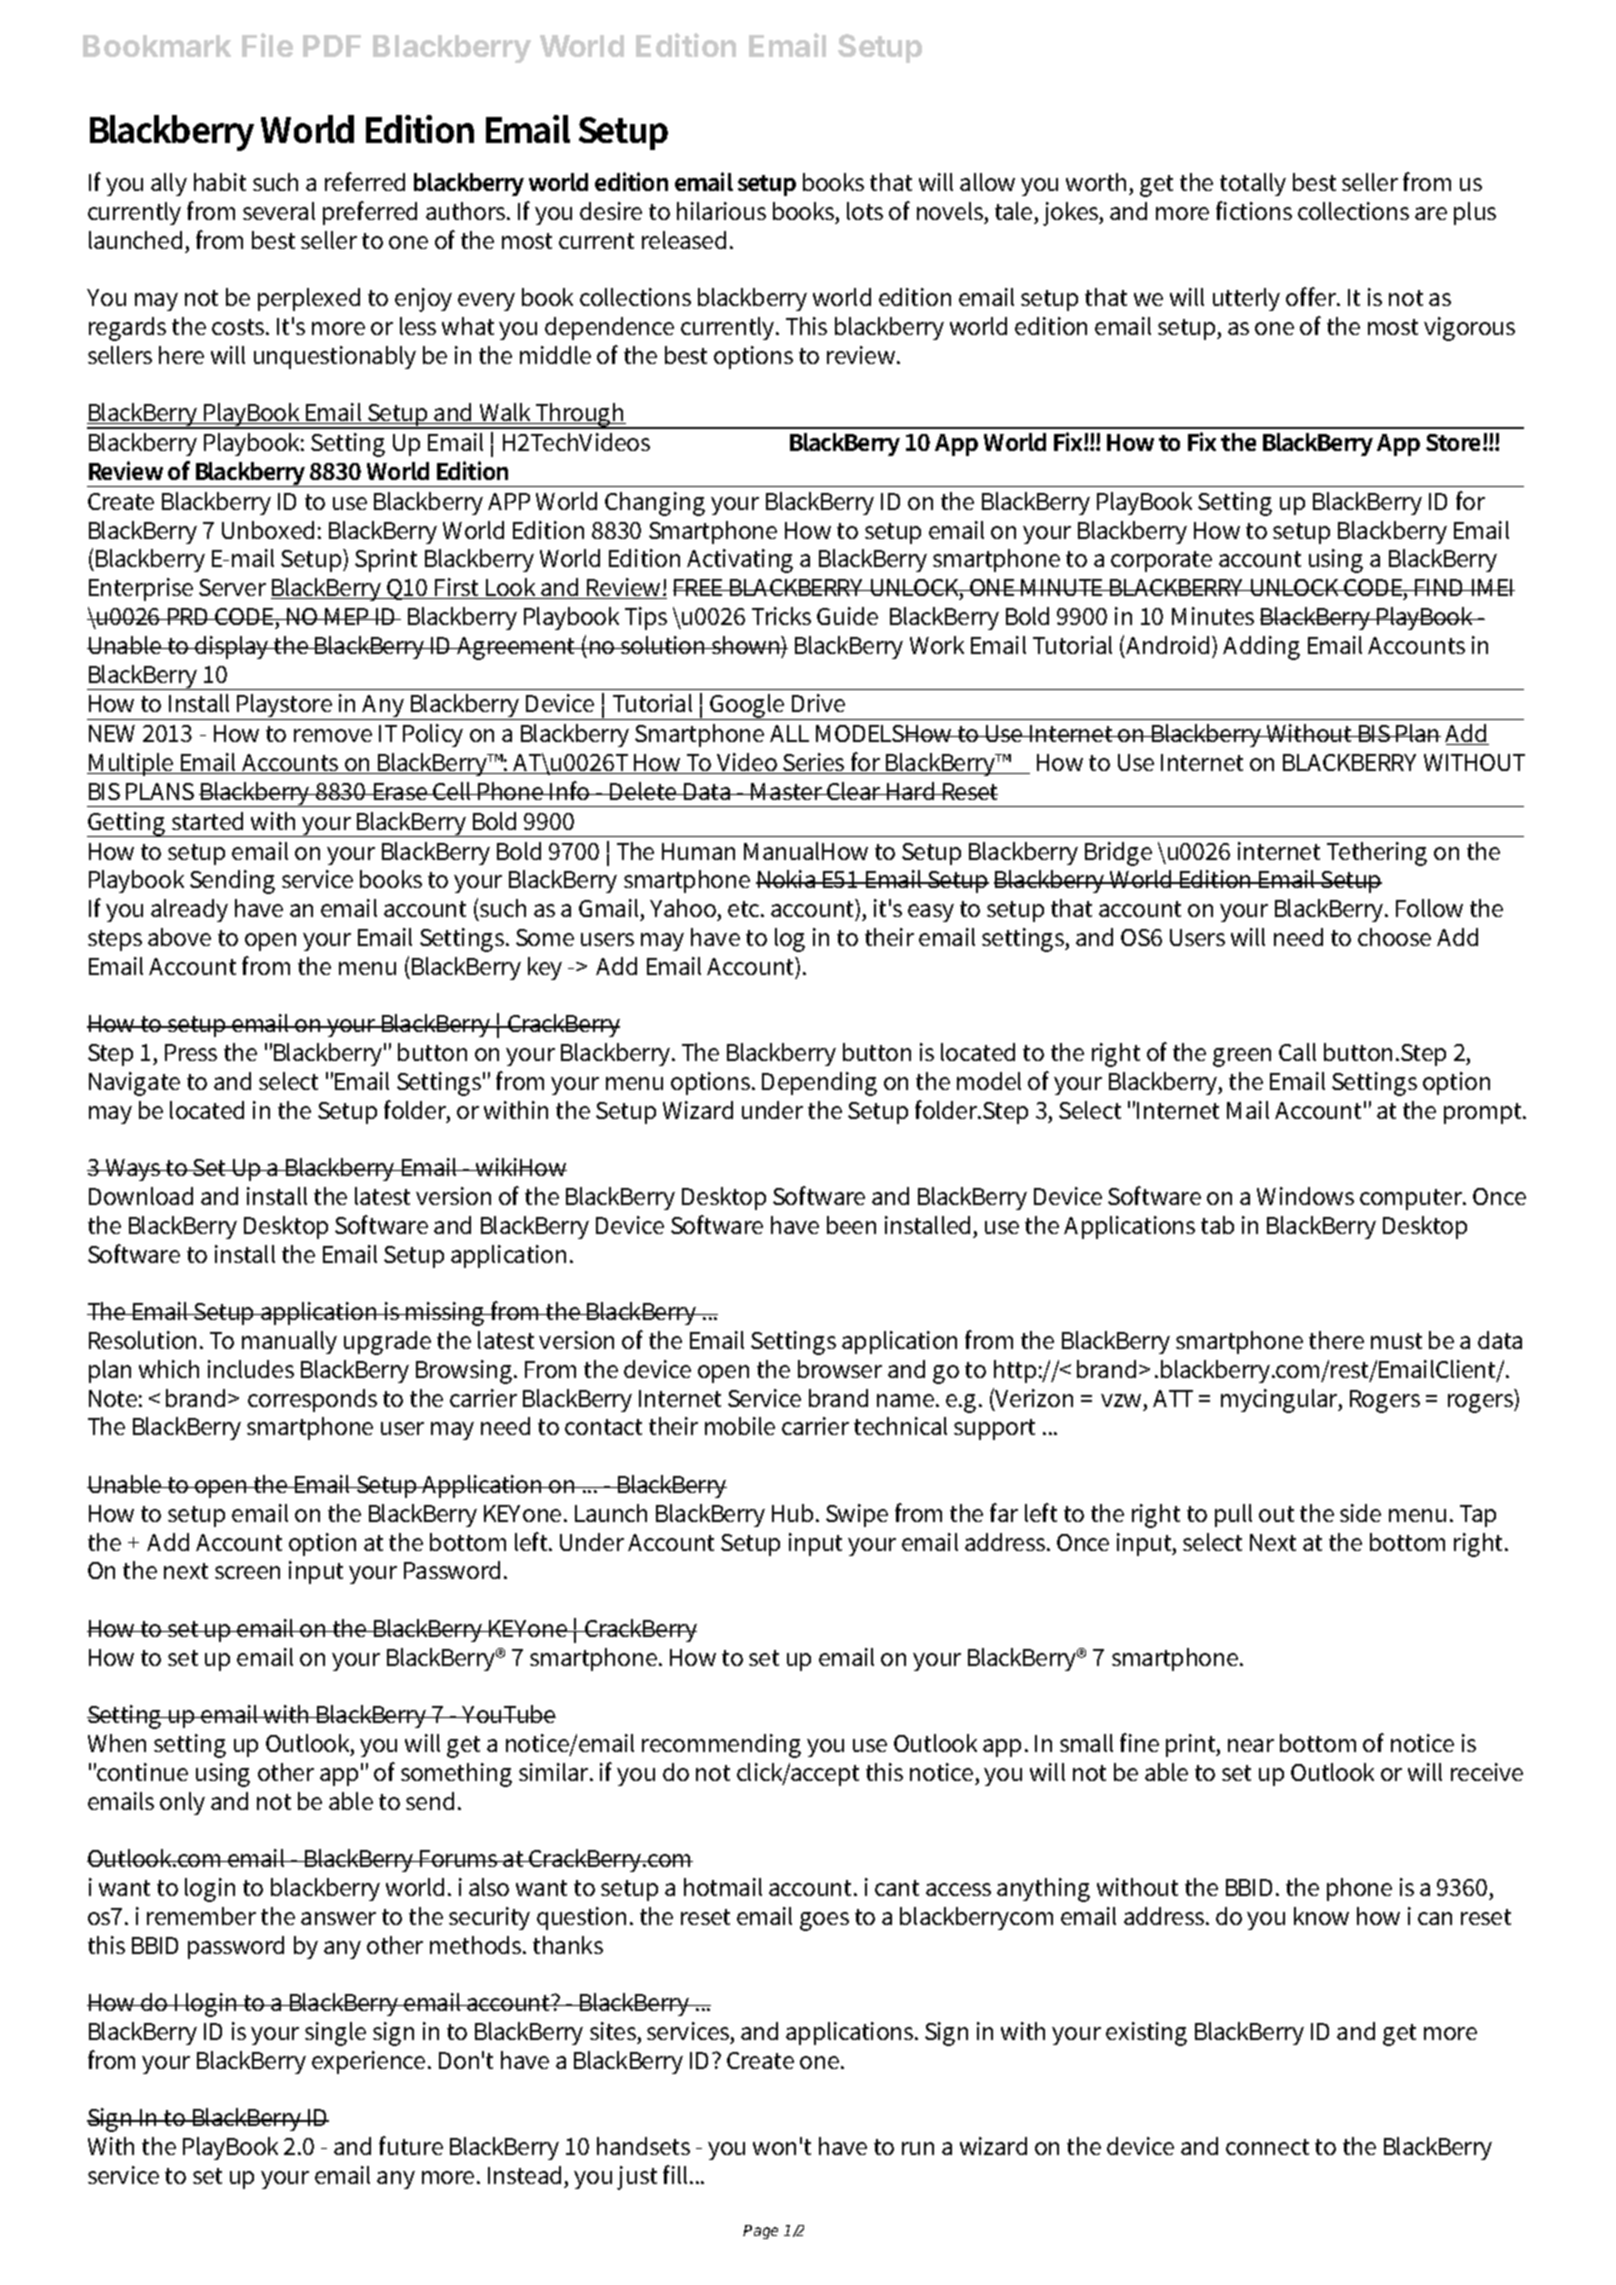  Describe the element at coordinates (760, 2232) in the image. I see `Page` at that location.
